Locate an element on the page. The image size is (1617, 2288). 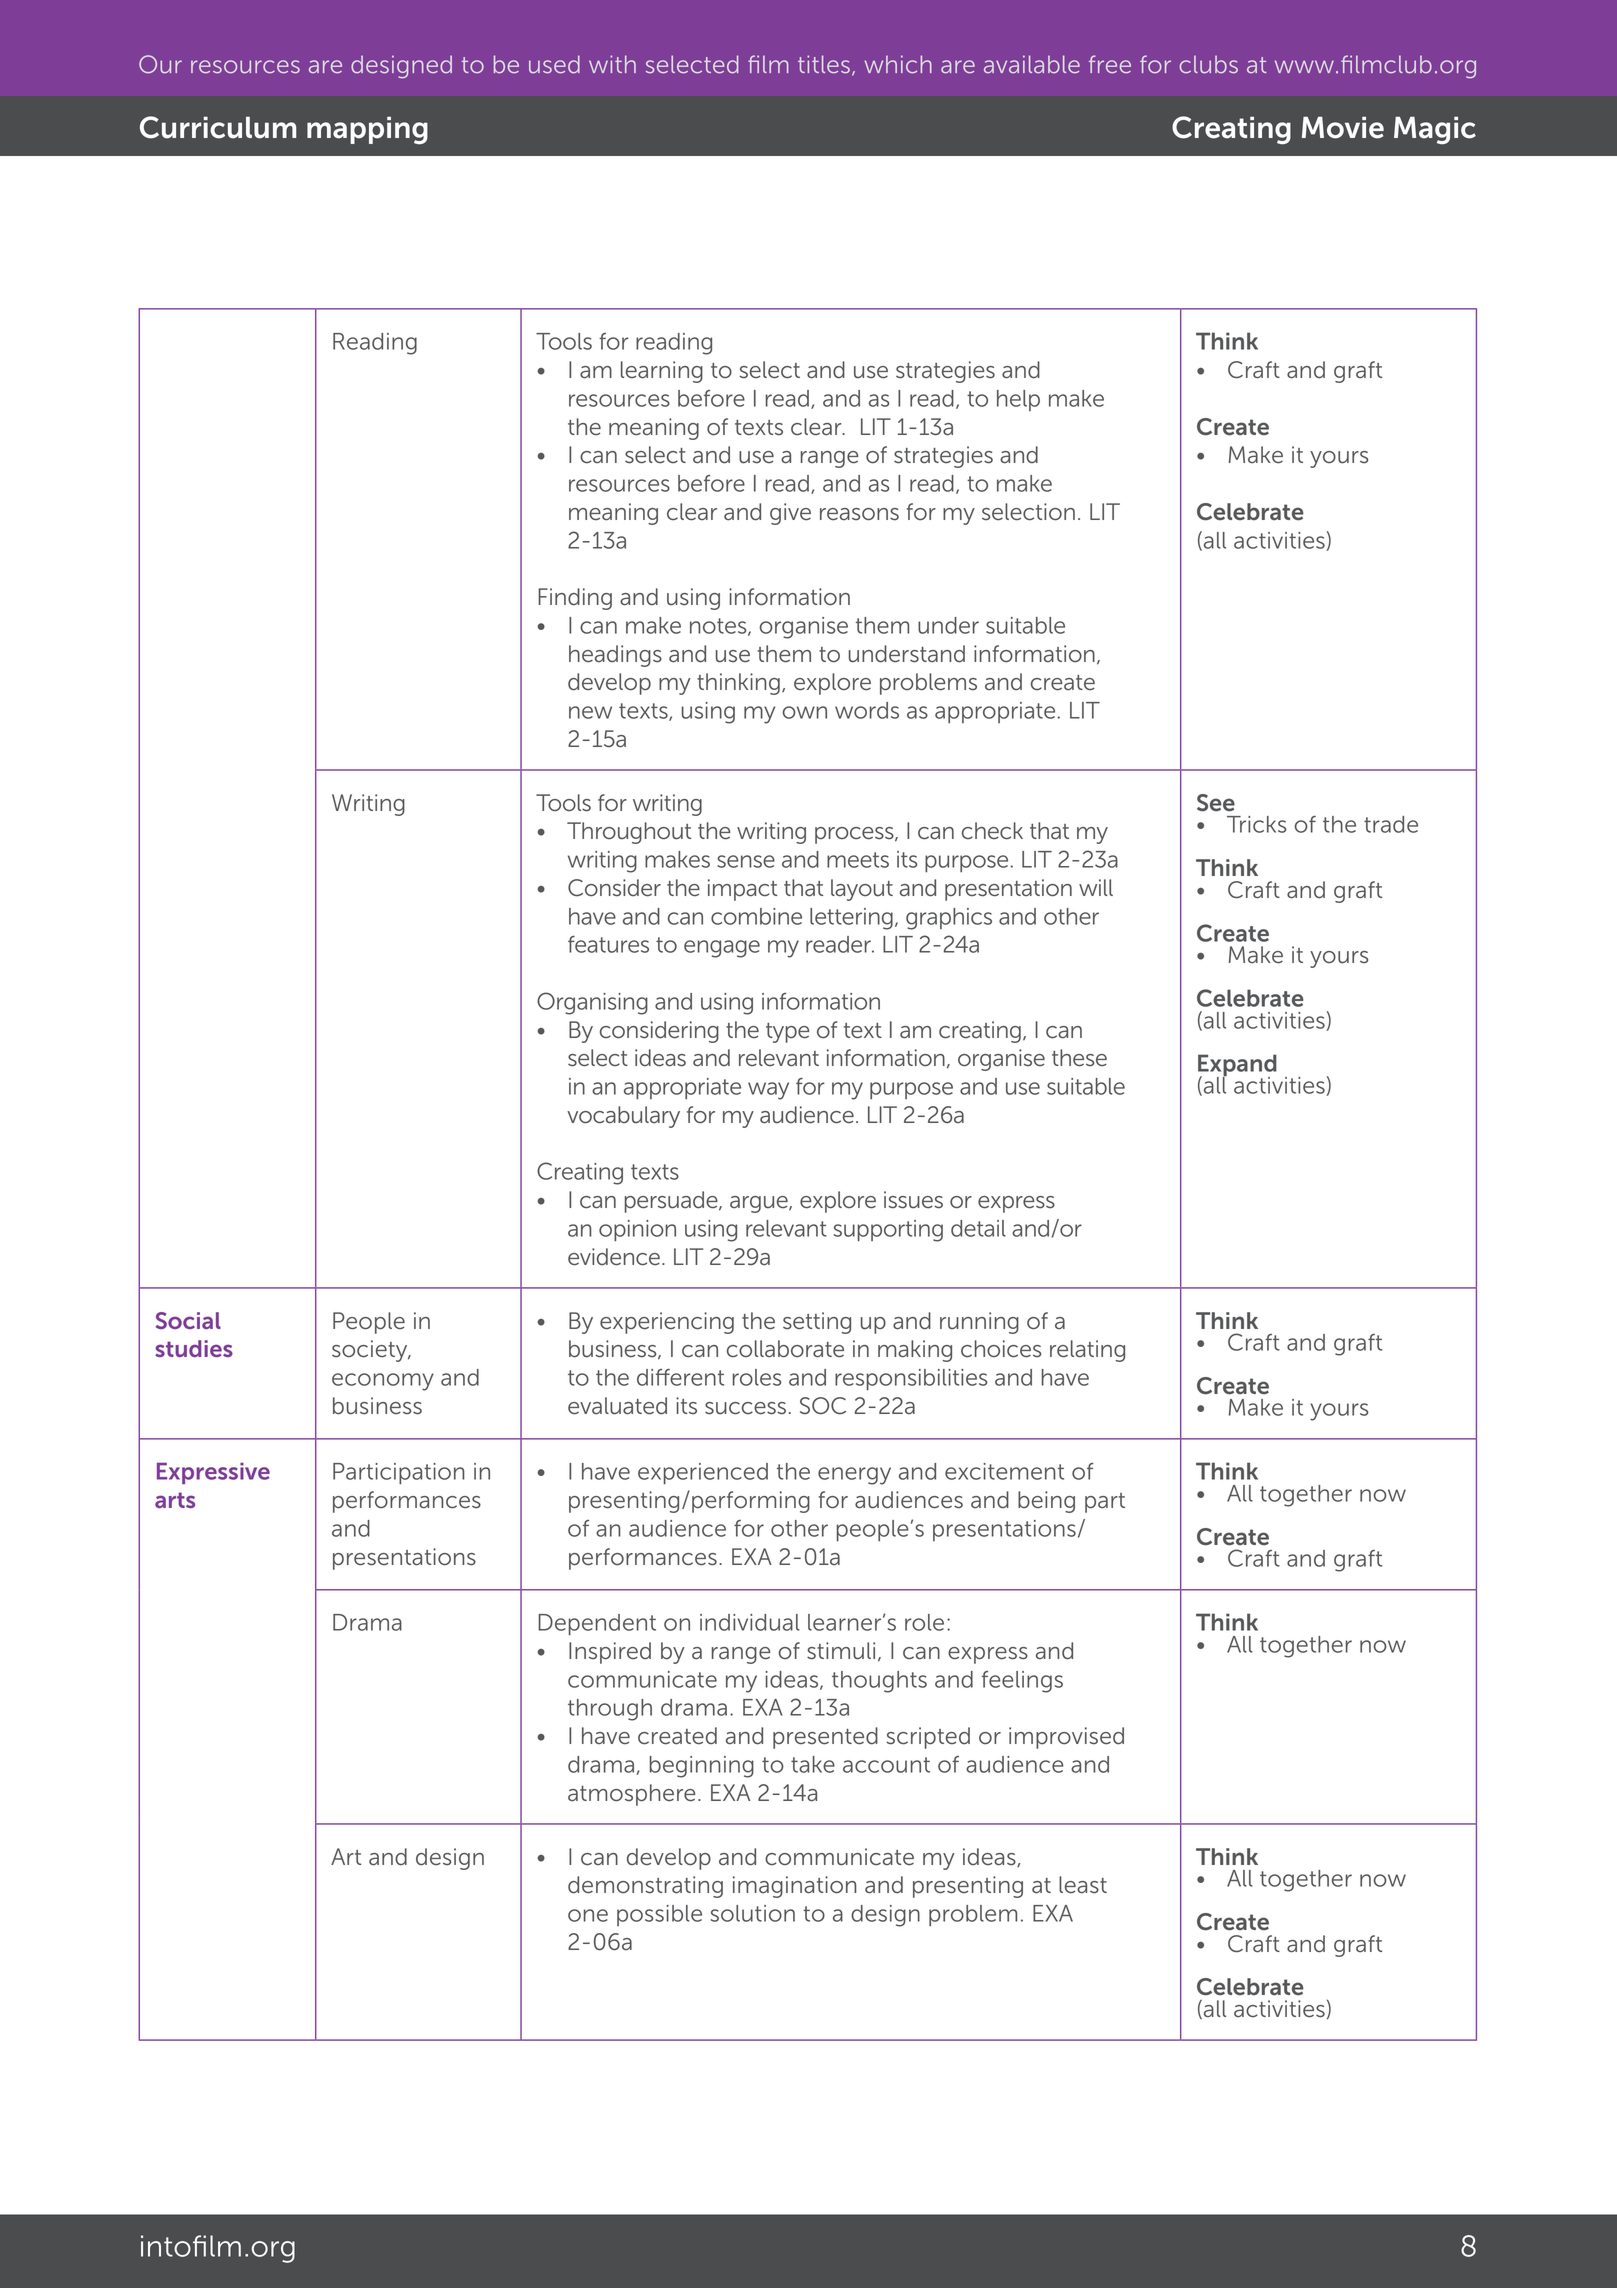
titles is located at coordinates (824, 64).
